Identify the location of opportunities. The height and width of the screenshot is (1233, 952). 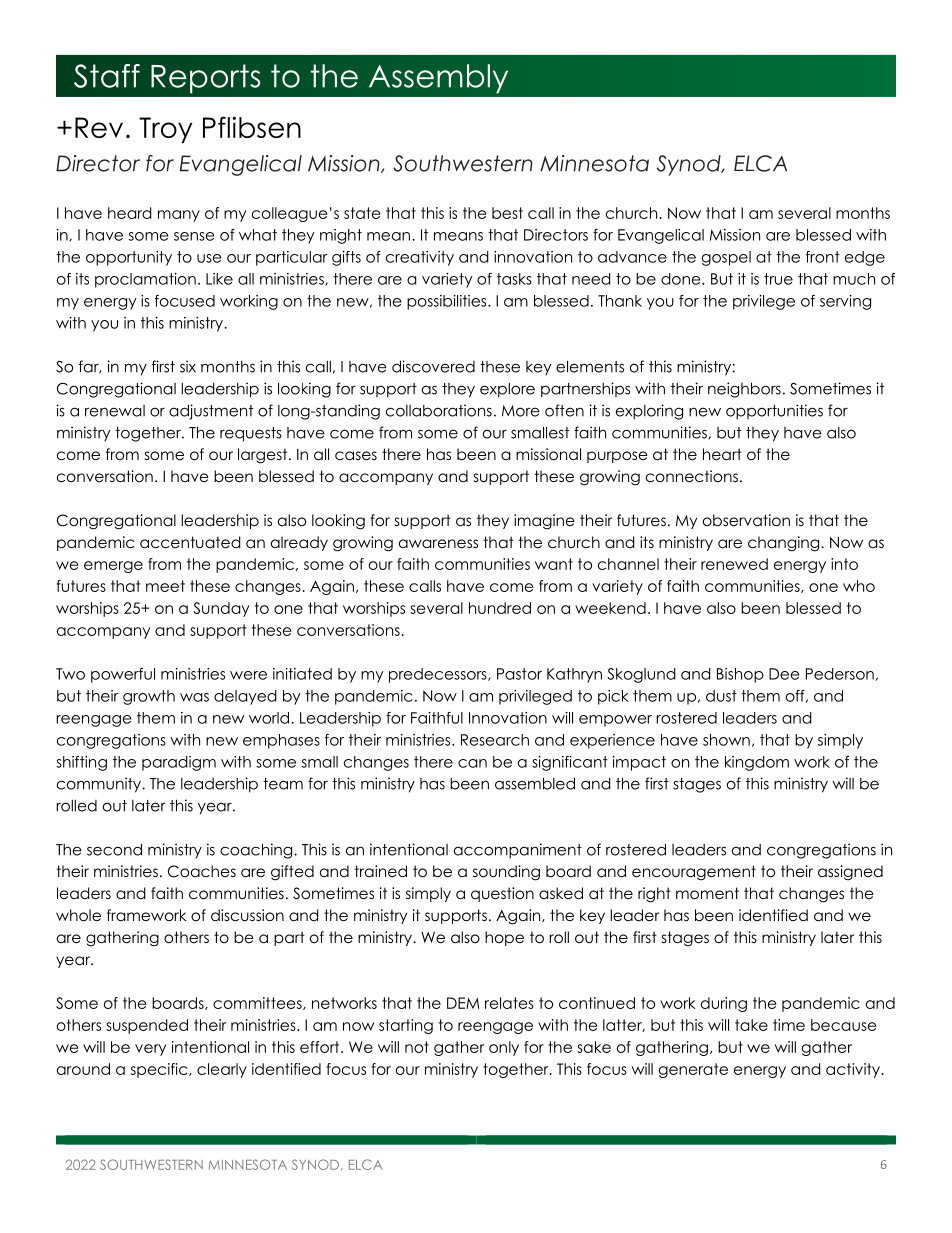
(774, 412).
